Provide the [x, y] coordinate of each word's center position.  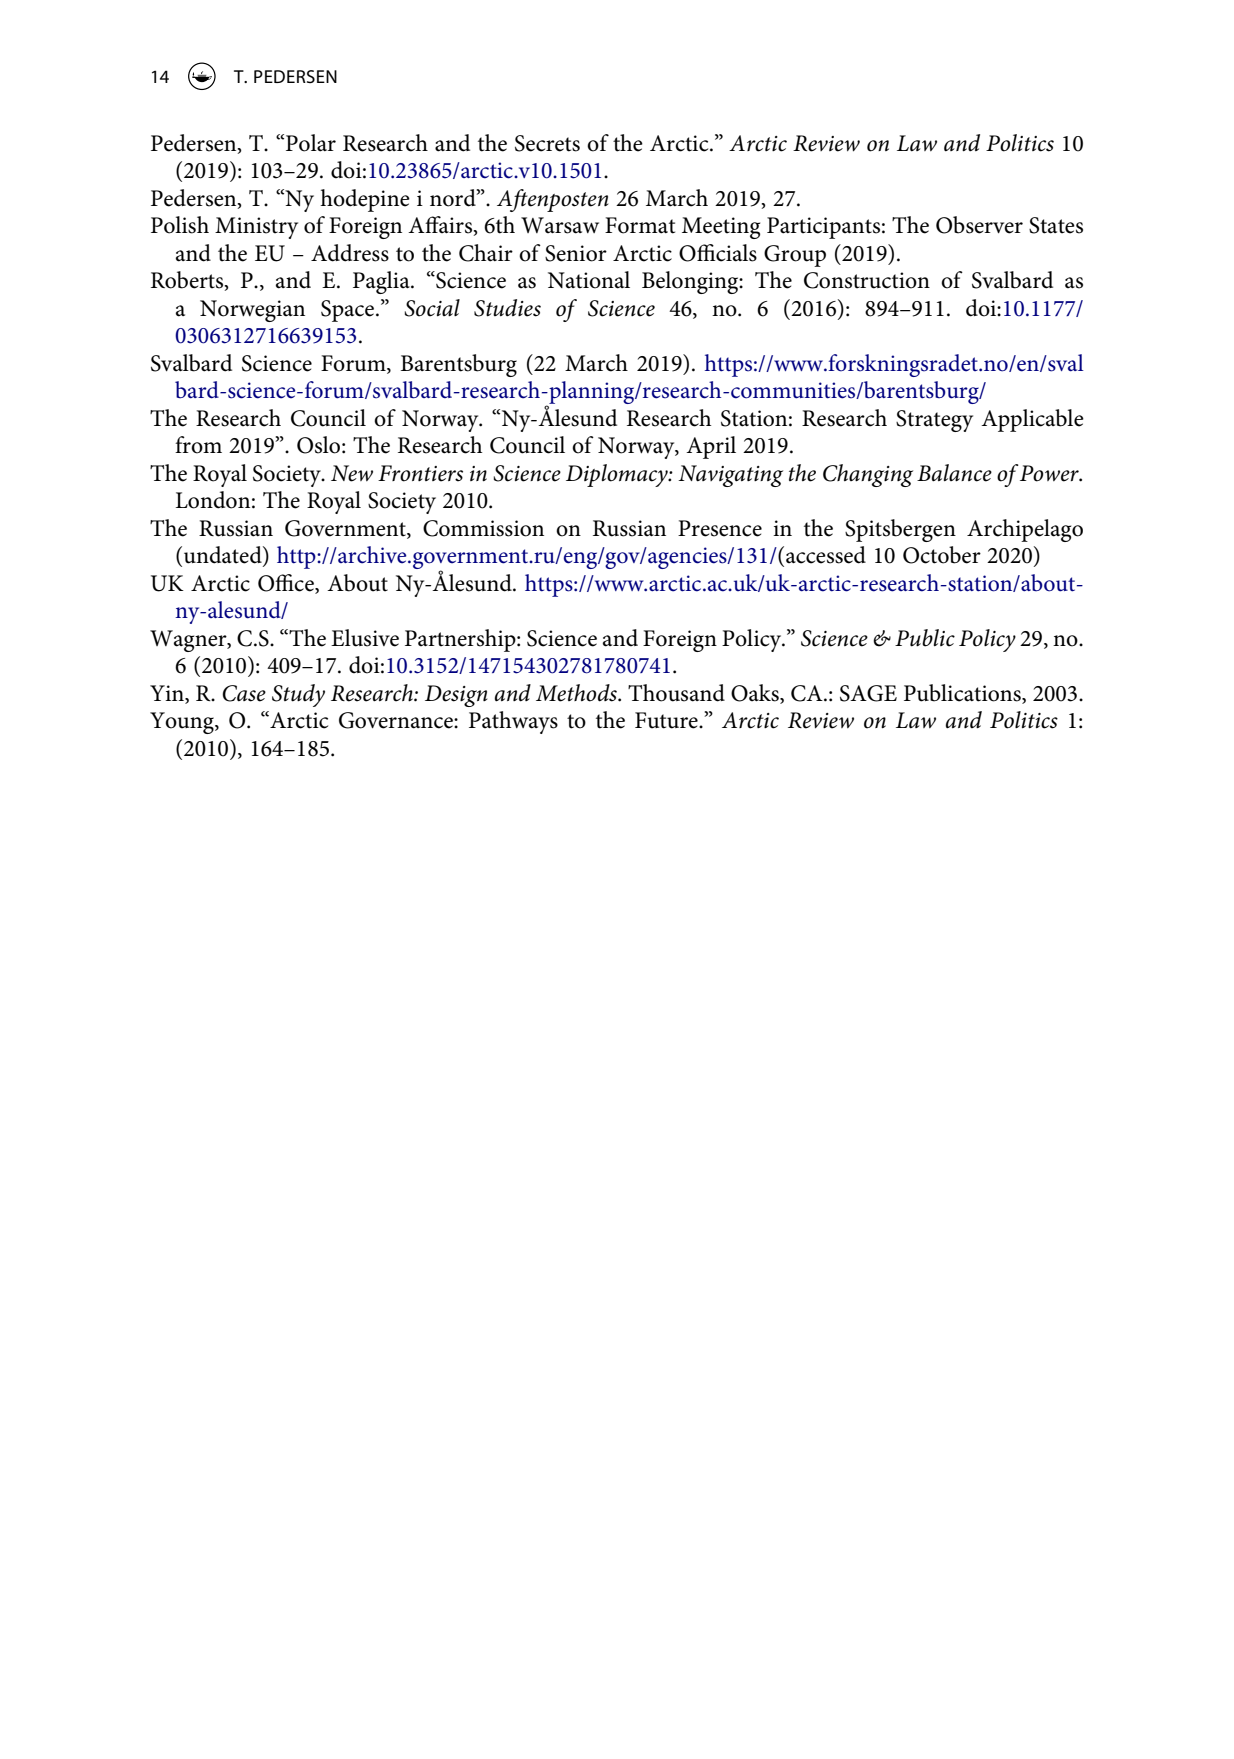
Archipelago [1025, 530]
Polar [311, 143]
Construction [867, 280]
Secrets [547, 143]
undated [224, 556]
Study [298, 695]
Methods [577, 693]
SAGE [868, 693]
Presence [720, 528]
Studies [507, 308]
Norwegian [252, 311]
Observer [979, 225]
